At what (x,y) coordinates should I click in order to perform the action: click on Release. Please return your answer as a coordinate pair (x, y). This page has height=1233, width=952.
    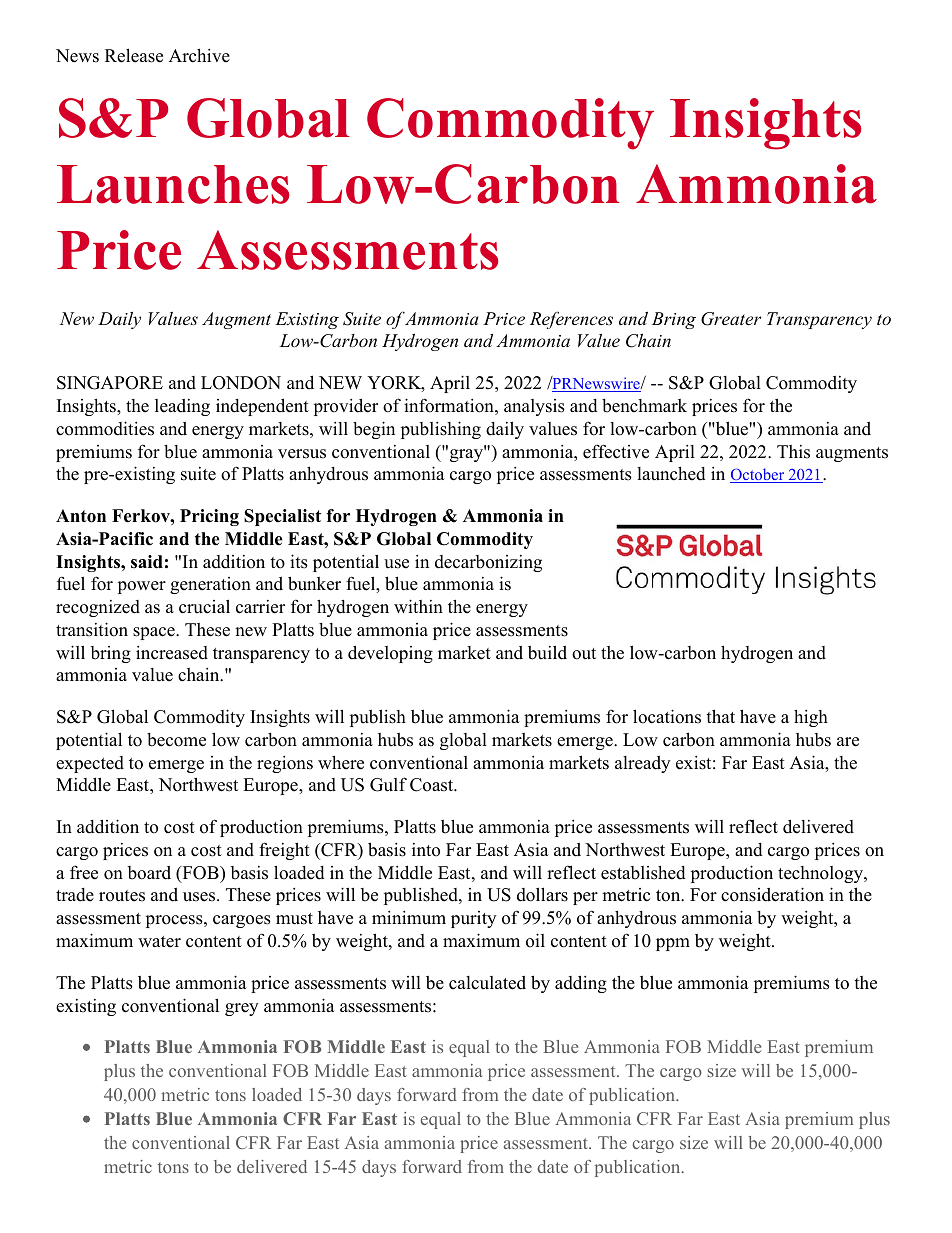
    Looking at the image, I should click on (134, 55).
